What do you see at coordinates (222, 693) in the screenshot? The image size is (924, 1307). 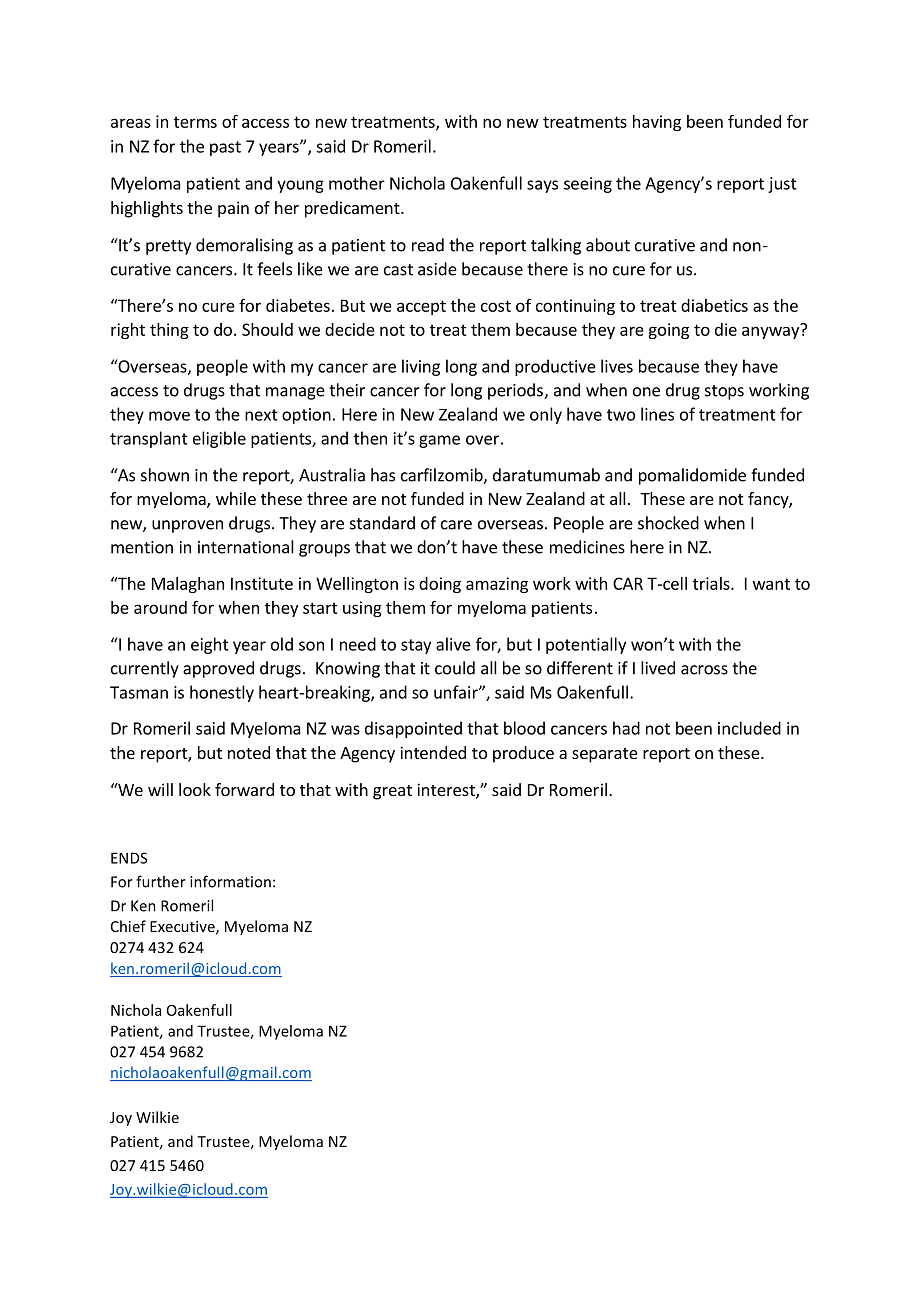 I see `honestly` at bounding box center [222, 693].
